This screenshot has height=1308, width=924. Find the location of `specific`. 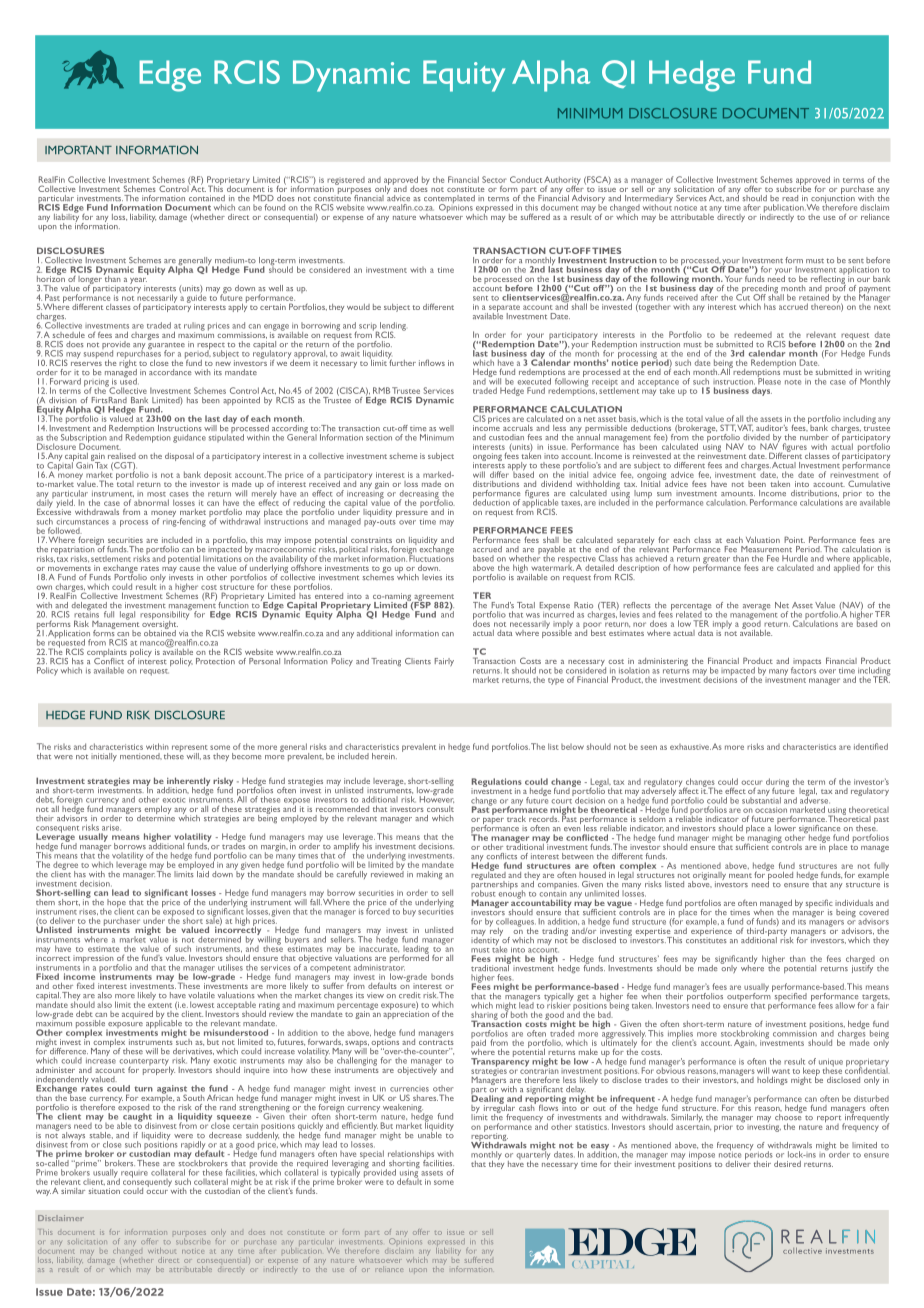

specific is located at coordinates (819, 904).
